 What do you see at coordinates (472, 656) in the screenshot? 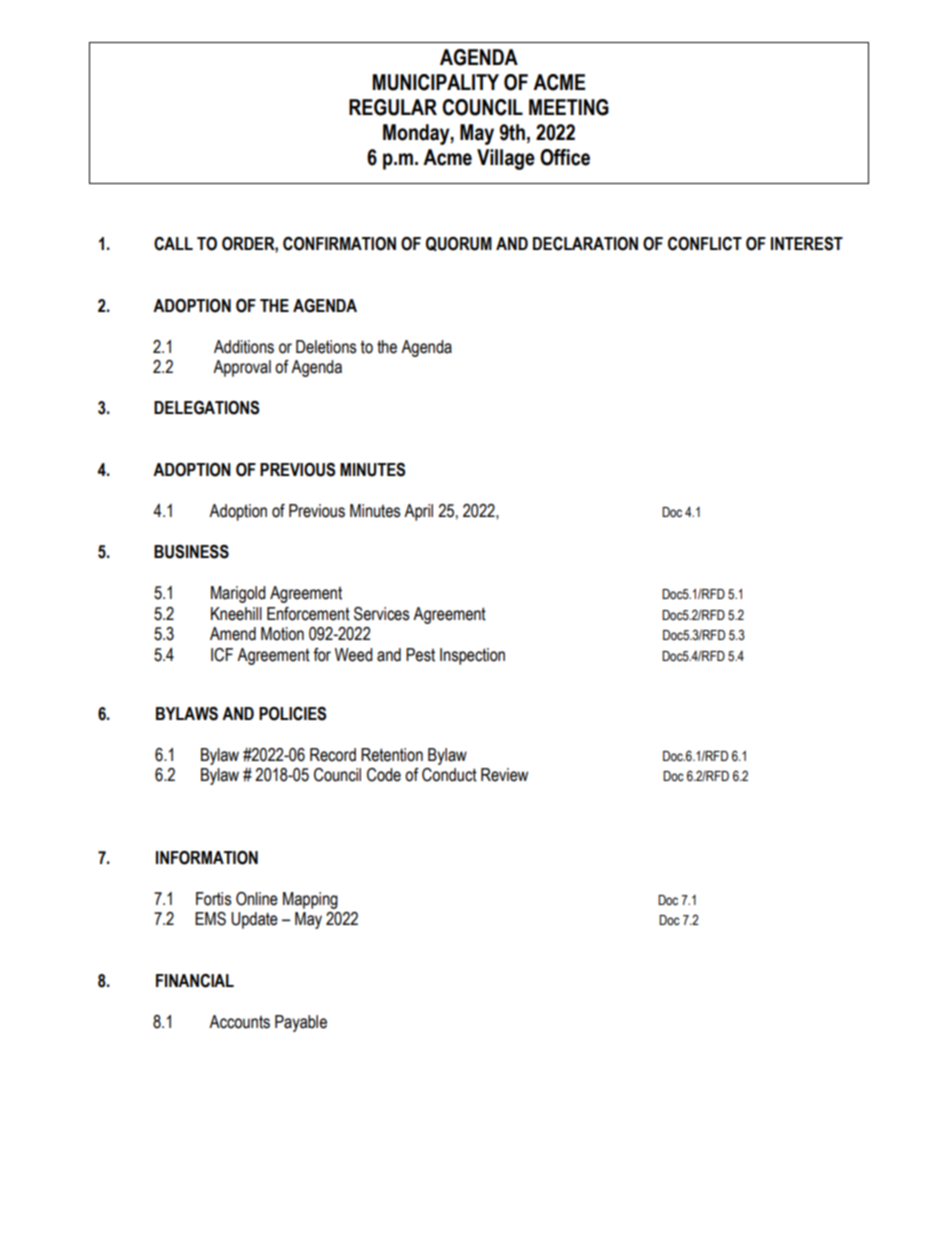
I see `Inspection` at bounding box center [472, 656].
